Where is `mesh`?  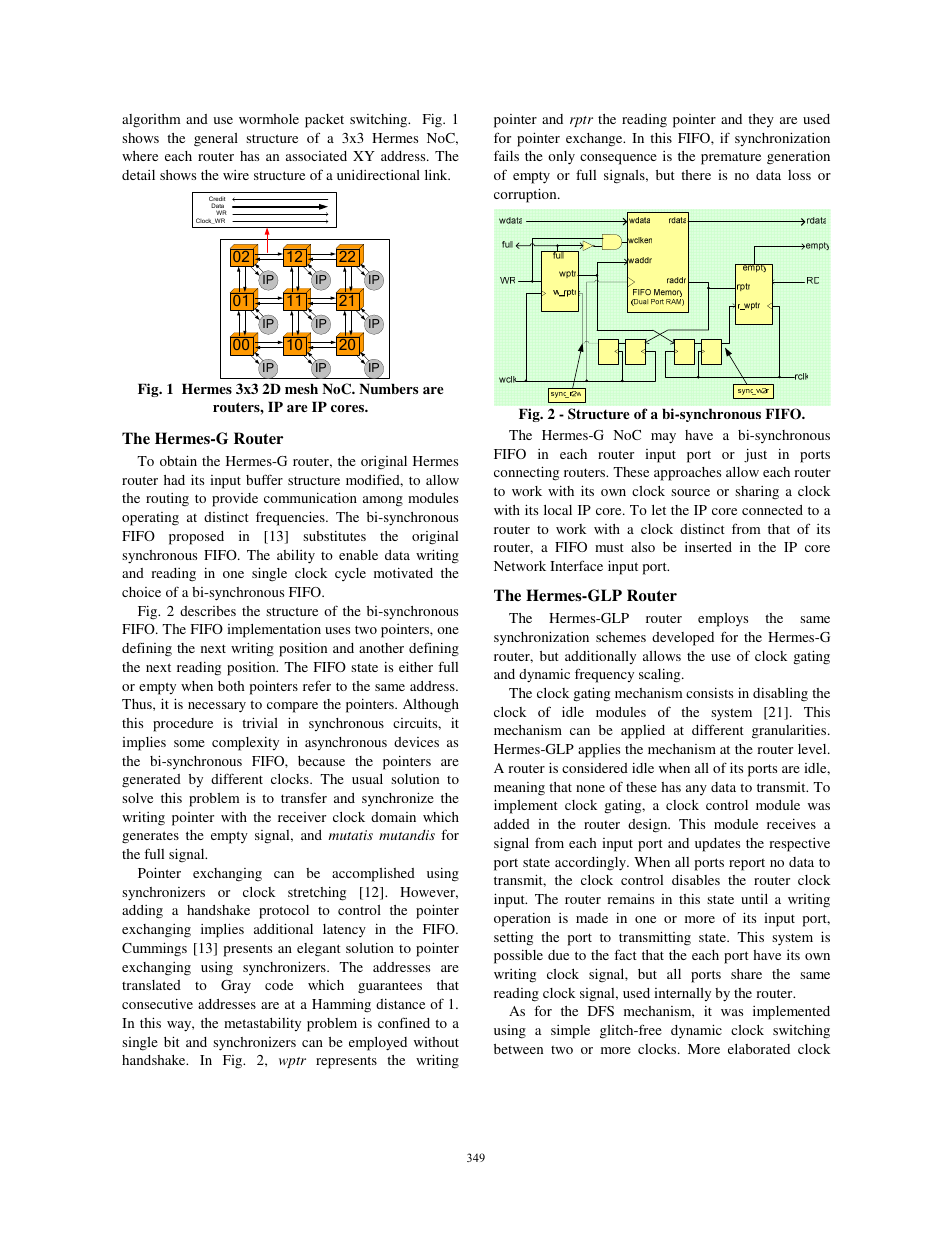
mesh is located at coordinates (301, 388).
